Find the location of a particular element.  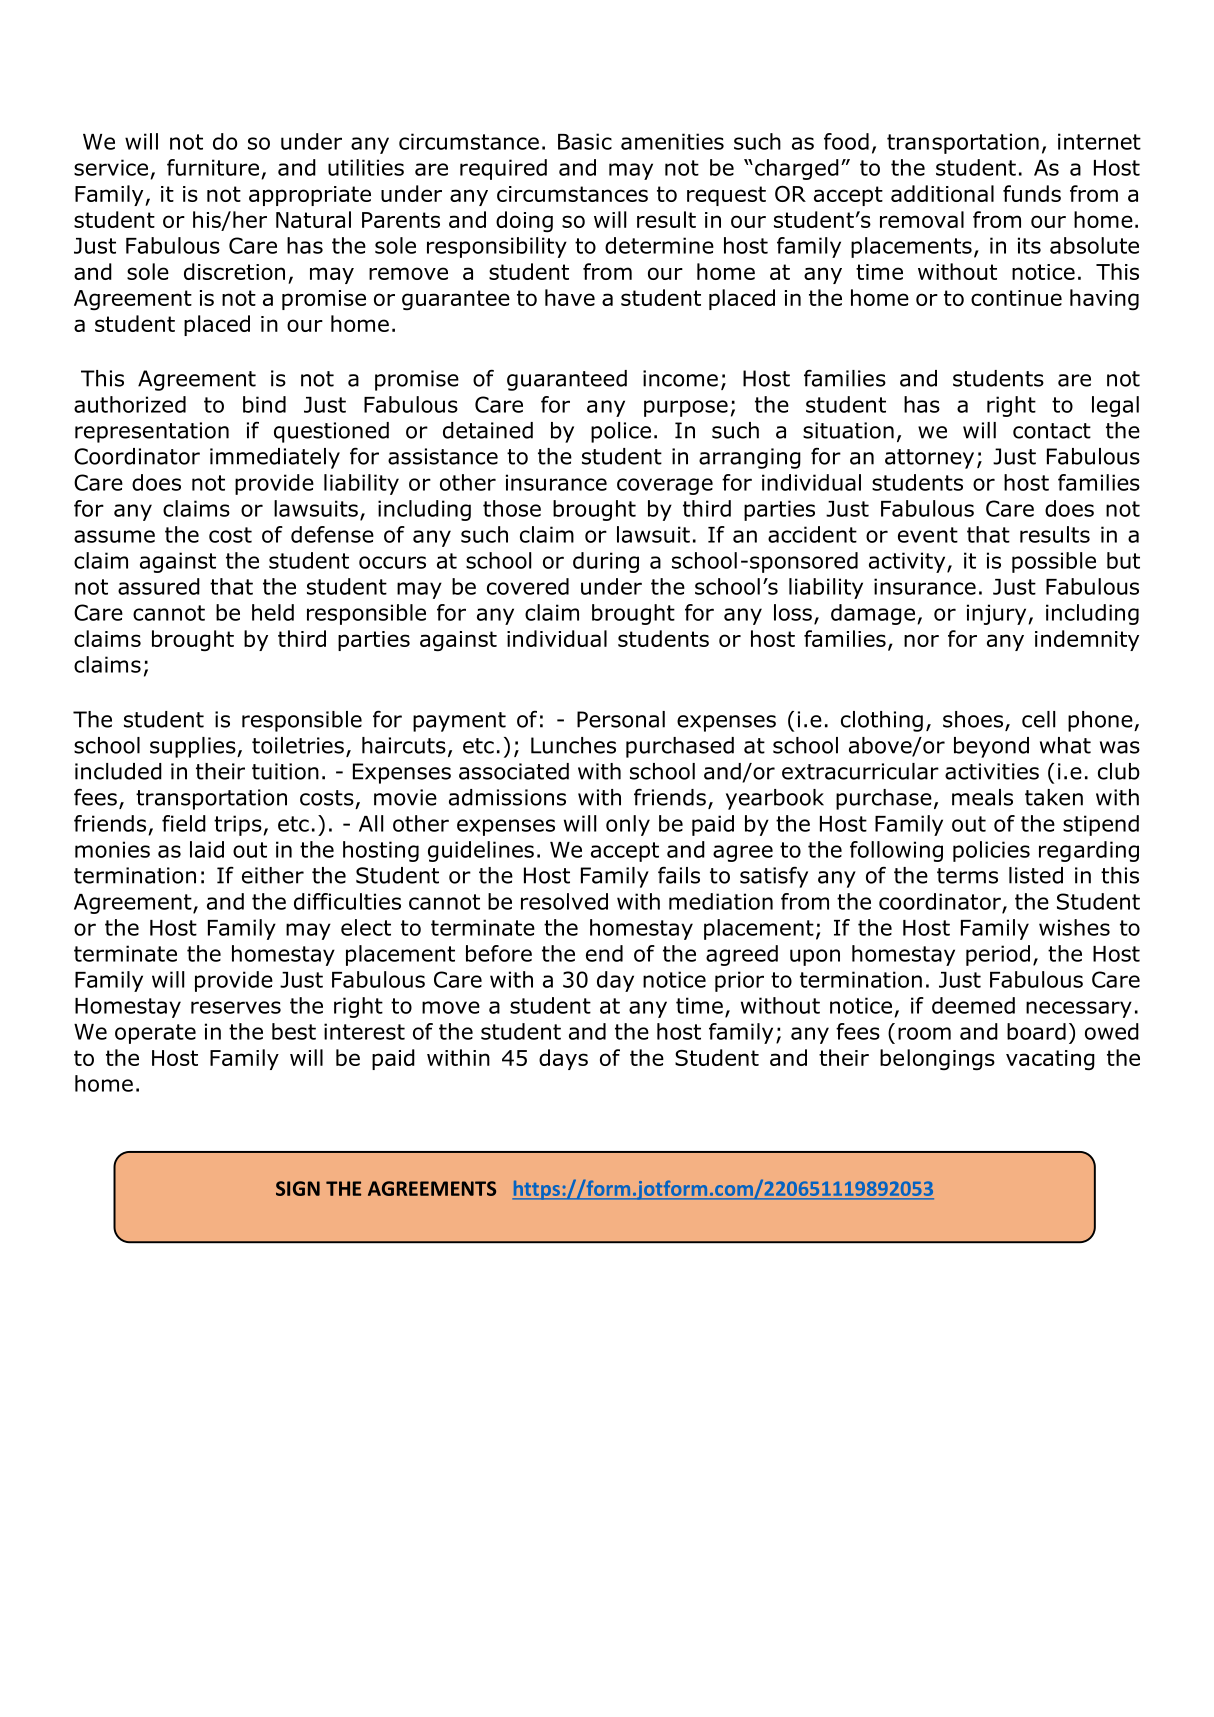

funds is located at coordinates (1032, 193).
